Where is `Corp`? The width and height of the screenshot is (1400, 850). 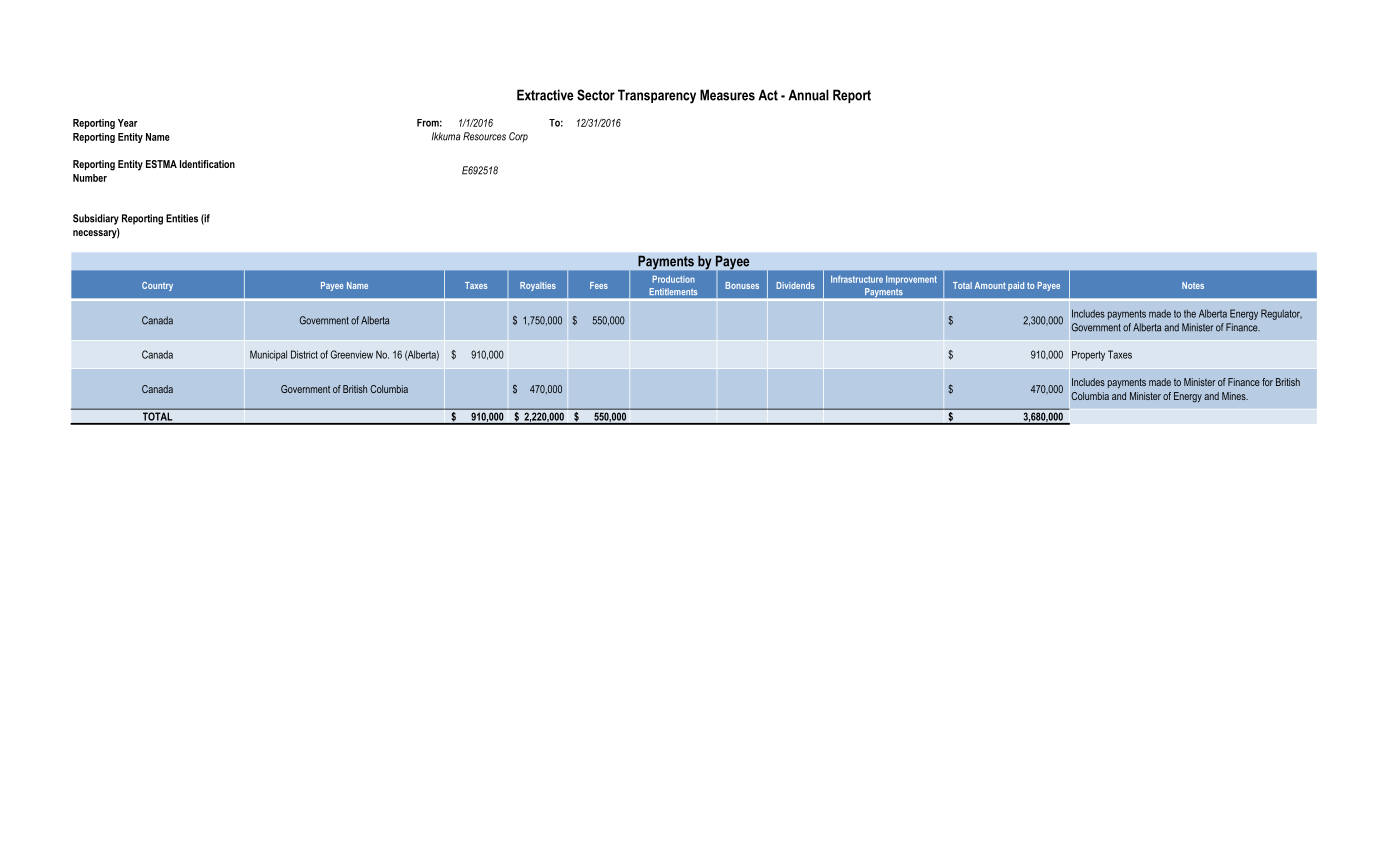 Corp is located at coordinates (518, 137).
